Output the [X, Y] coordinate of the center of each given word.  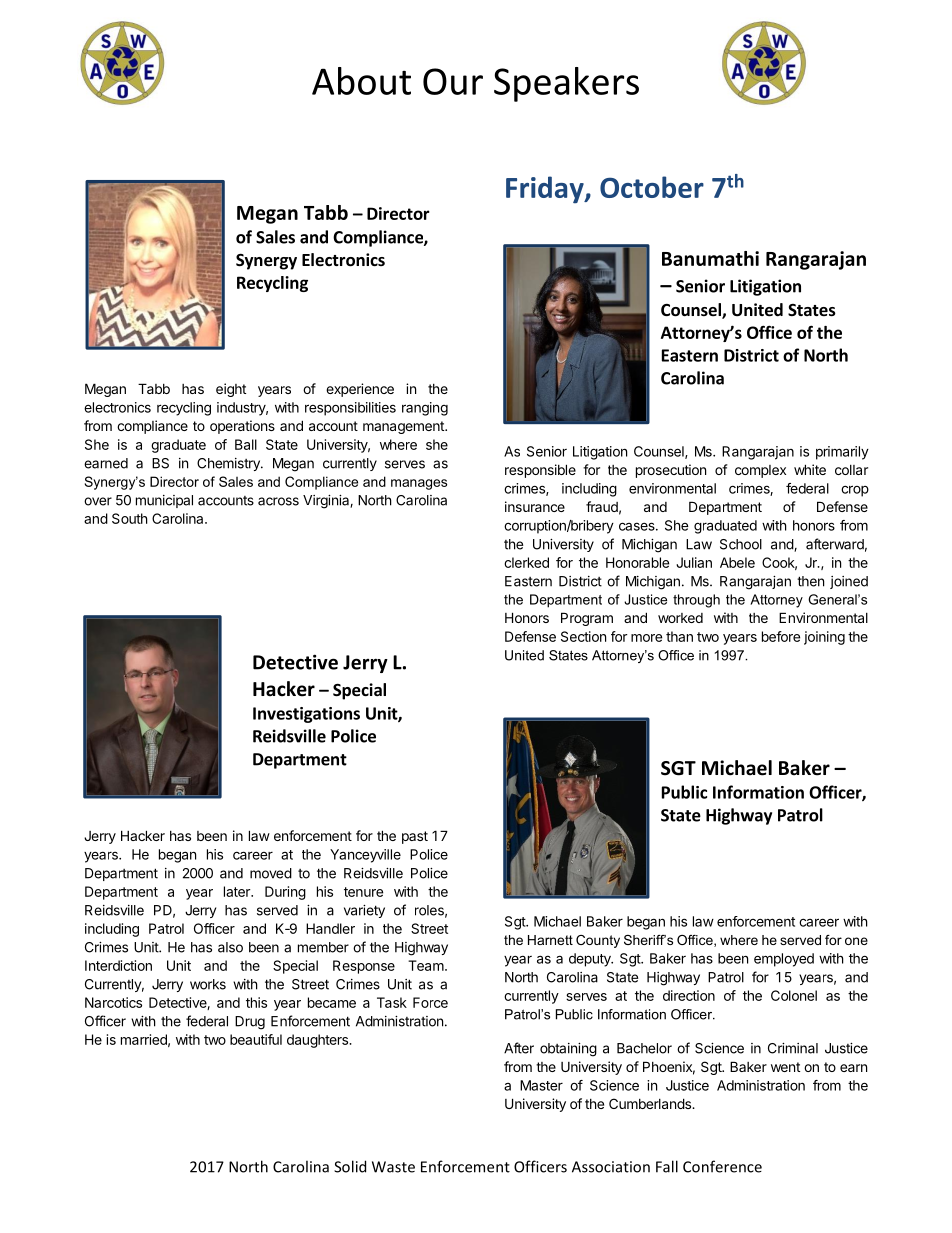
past [415, 837]
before [781, 636]
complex [760, 471]
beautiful [256, 1039]
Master [541, 1085]
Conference [722, 1166]
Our [453, 81]
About [361, 81]
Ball [246, 444]
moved [271, 873]
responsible [540, 471]
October [652, 187]
